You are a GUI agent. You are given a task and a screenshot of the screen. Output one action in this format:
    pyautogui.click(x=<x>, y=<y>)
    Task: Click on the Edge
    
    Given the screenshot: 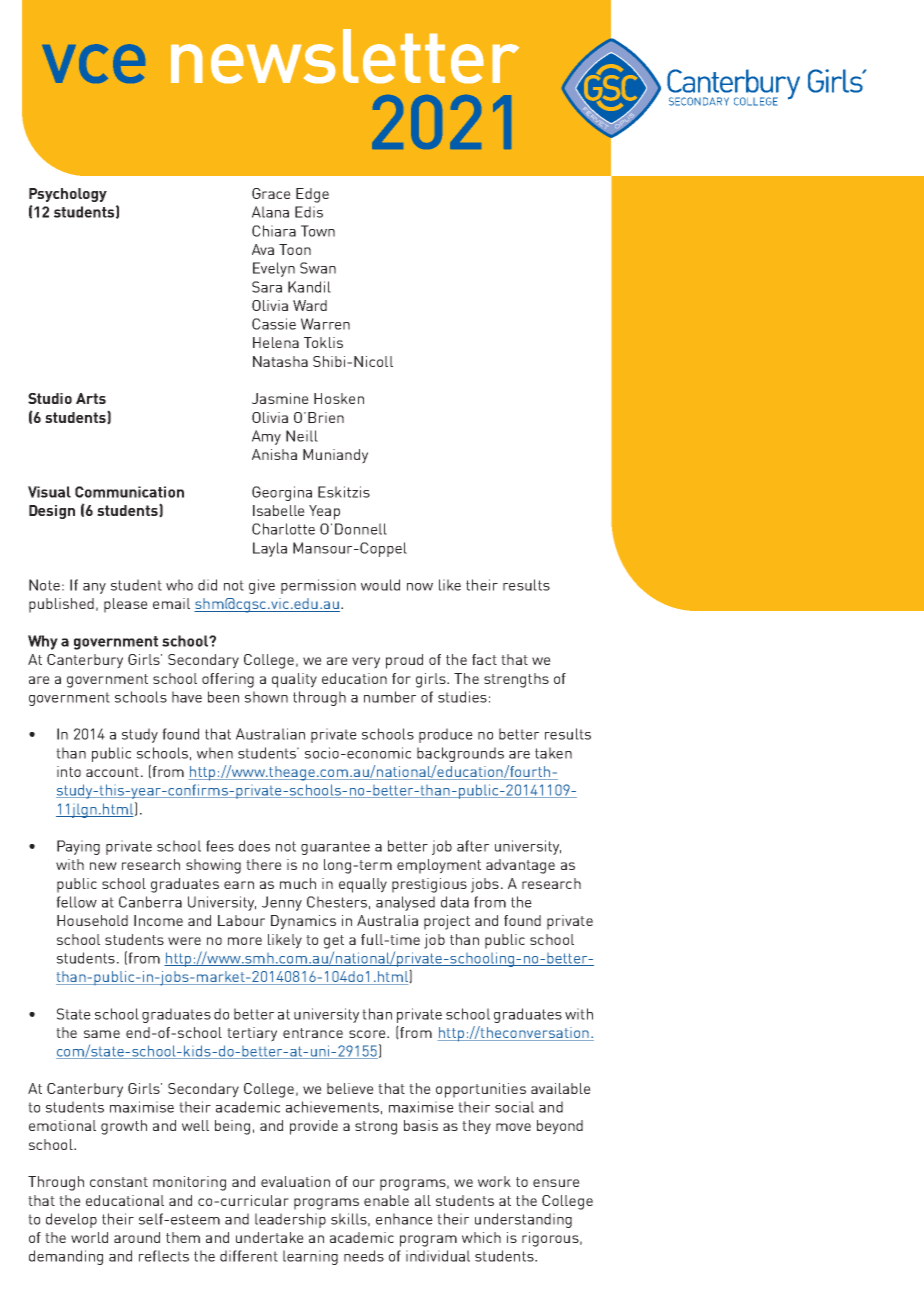 What is the action you would take?
    pyautogui.click(x=312, y=195)
